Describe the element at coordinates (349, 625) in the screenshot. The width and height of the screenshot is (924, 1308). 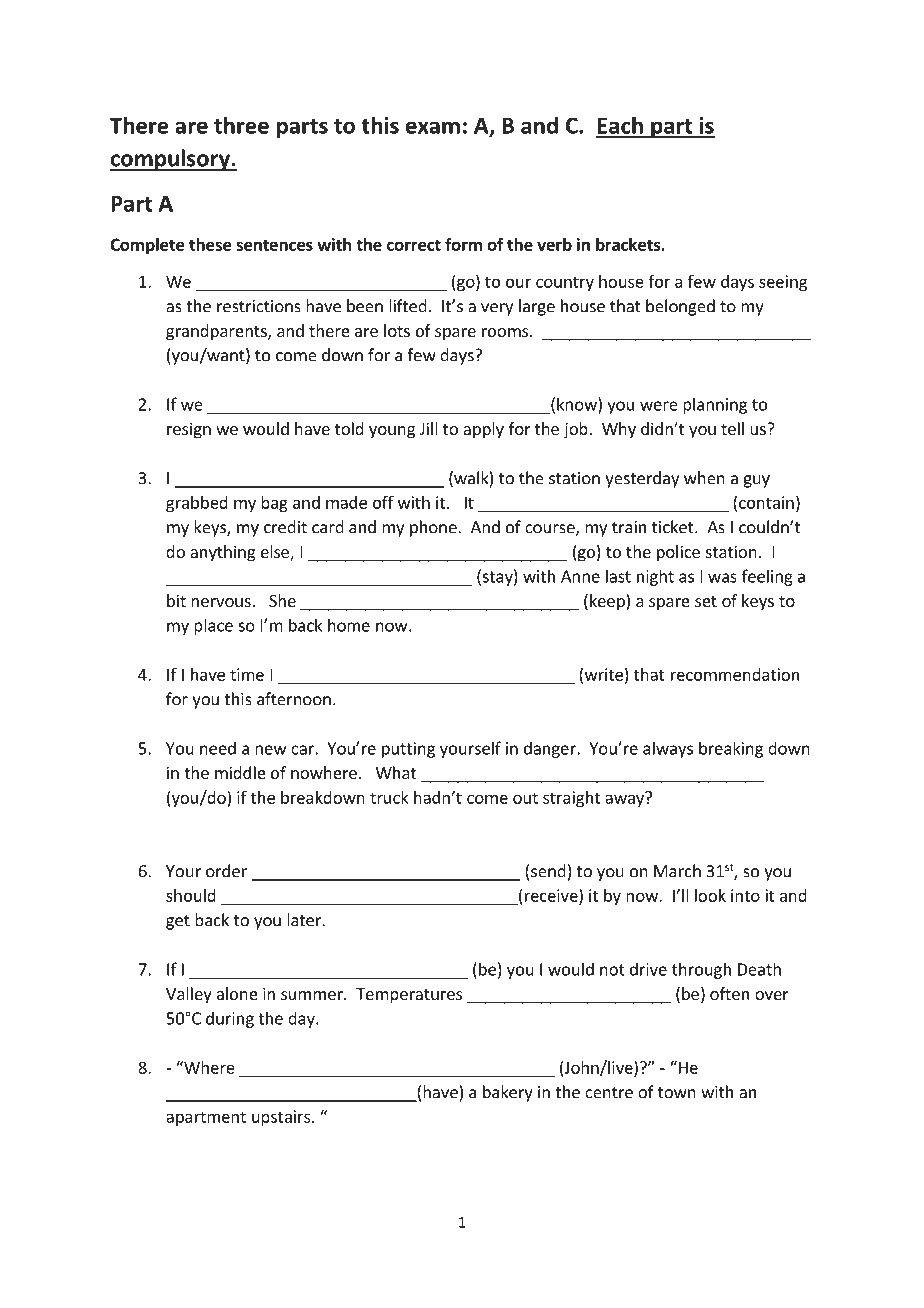
I see `home` at that location.
